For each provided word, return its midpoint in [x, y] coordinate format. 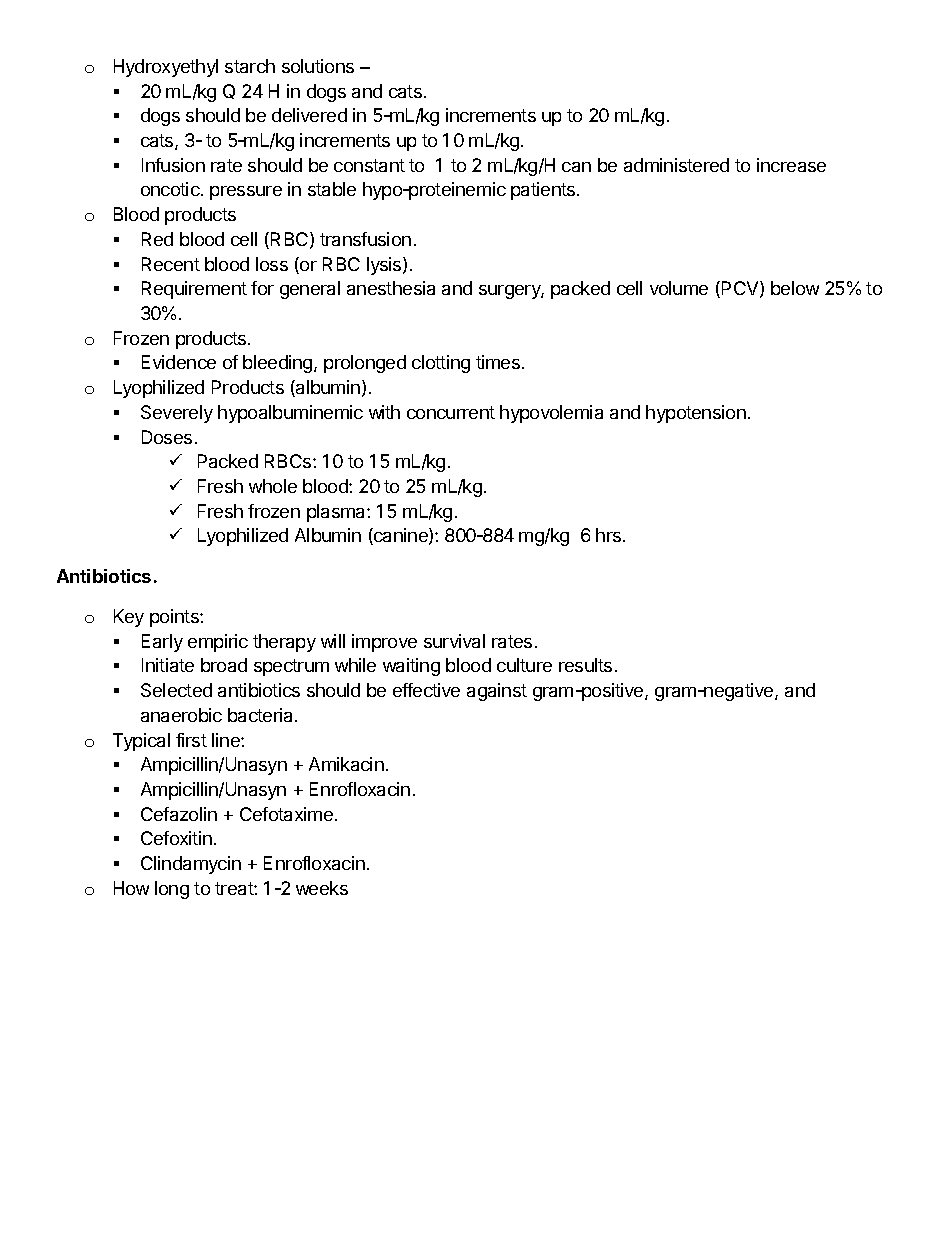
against [497, 692]
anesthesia [391, 288]
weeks [322, 888]
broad [224, 665]
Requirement [194, 290]
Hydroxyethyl [166, 68]
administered [676, 165]
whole [273, 486]
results [585, 665]
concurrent [451, 412]
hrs [610, 535]
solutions [318, 66]
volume [679, 288]
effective [426, 690]
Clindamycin [191, 865]
